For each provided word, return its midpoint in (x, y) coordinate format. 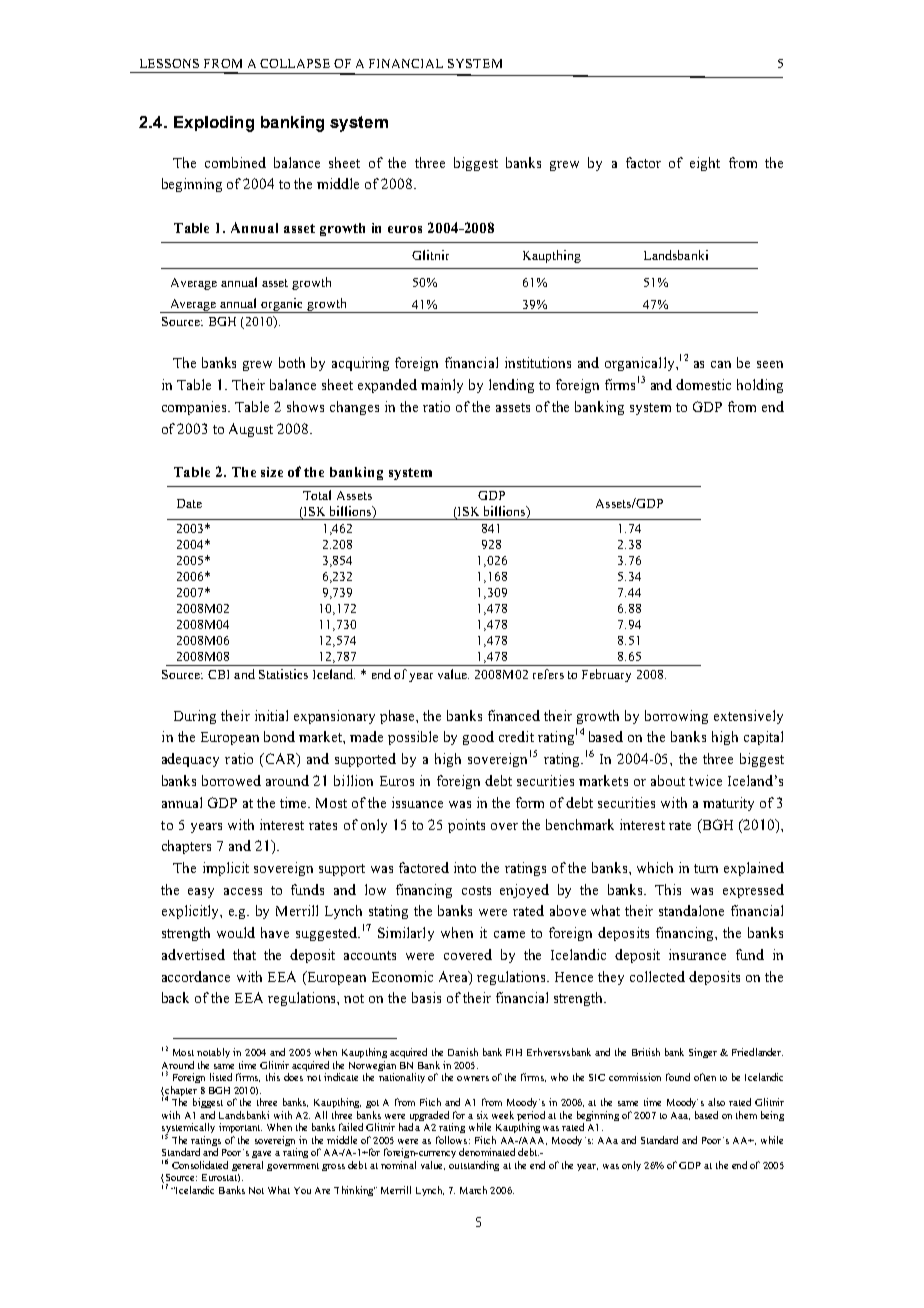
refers (548, 674)
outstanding (474, 1166)
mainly (442, 386)
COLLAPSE (295, 63)
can (721, 364)
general (247, 1166)
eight (705, 164)
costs (476, 890)
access (243, 891)
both (292, 362)
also (716, 1102)
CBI (218, 674)
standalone (691, 910)
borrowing (676, 717)
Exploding (214, 124)
